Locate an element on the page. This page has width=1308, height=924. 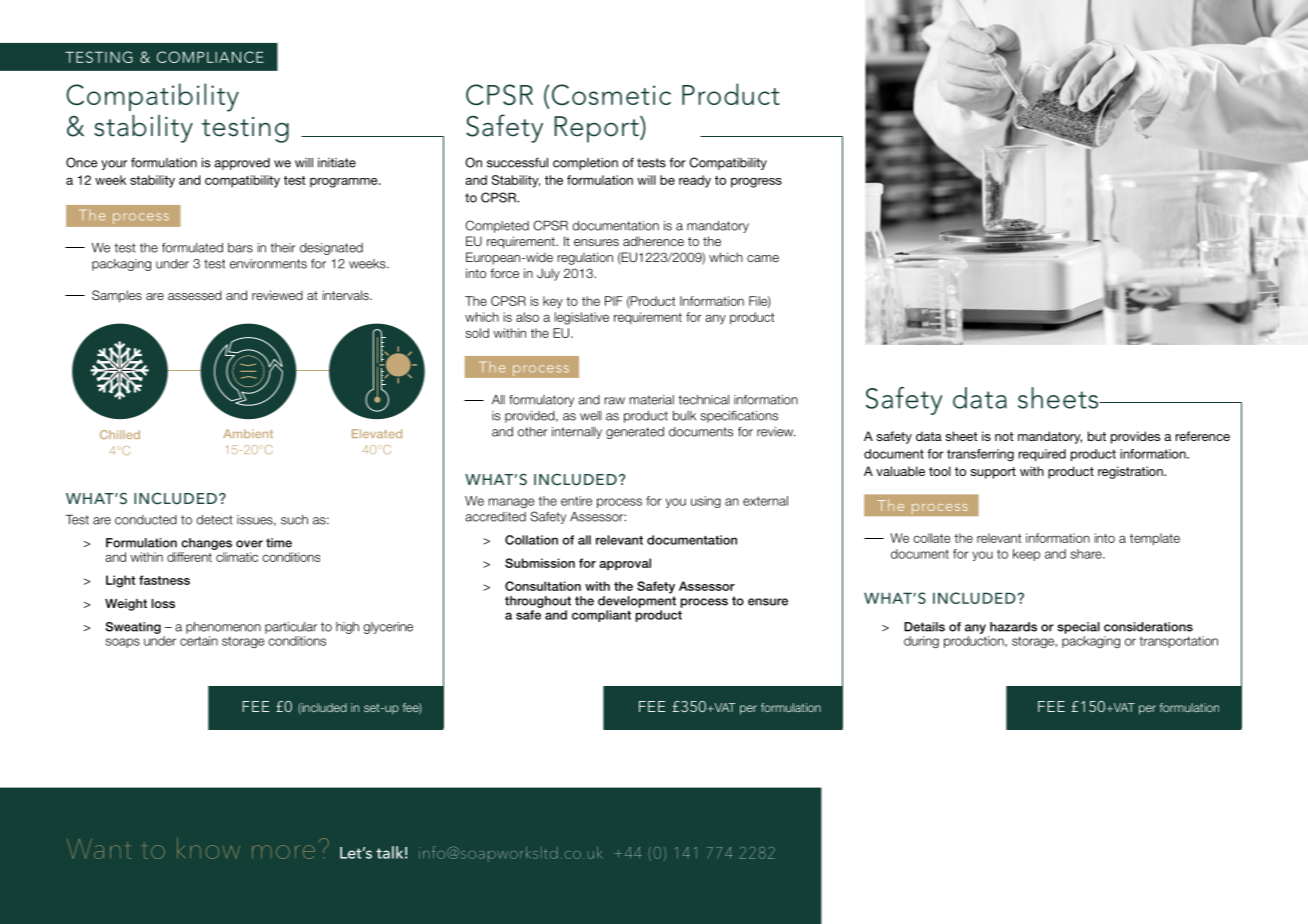
know is located at coordinates (208, 848).
